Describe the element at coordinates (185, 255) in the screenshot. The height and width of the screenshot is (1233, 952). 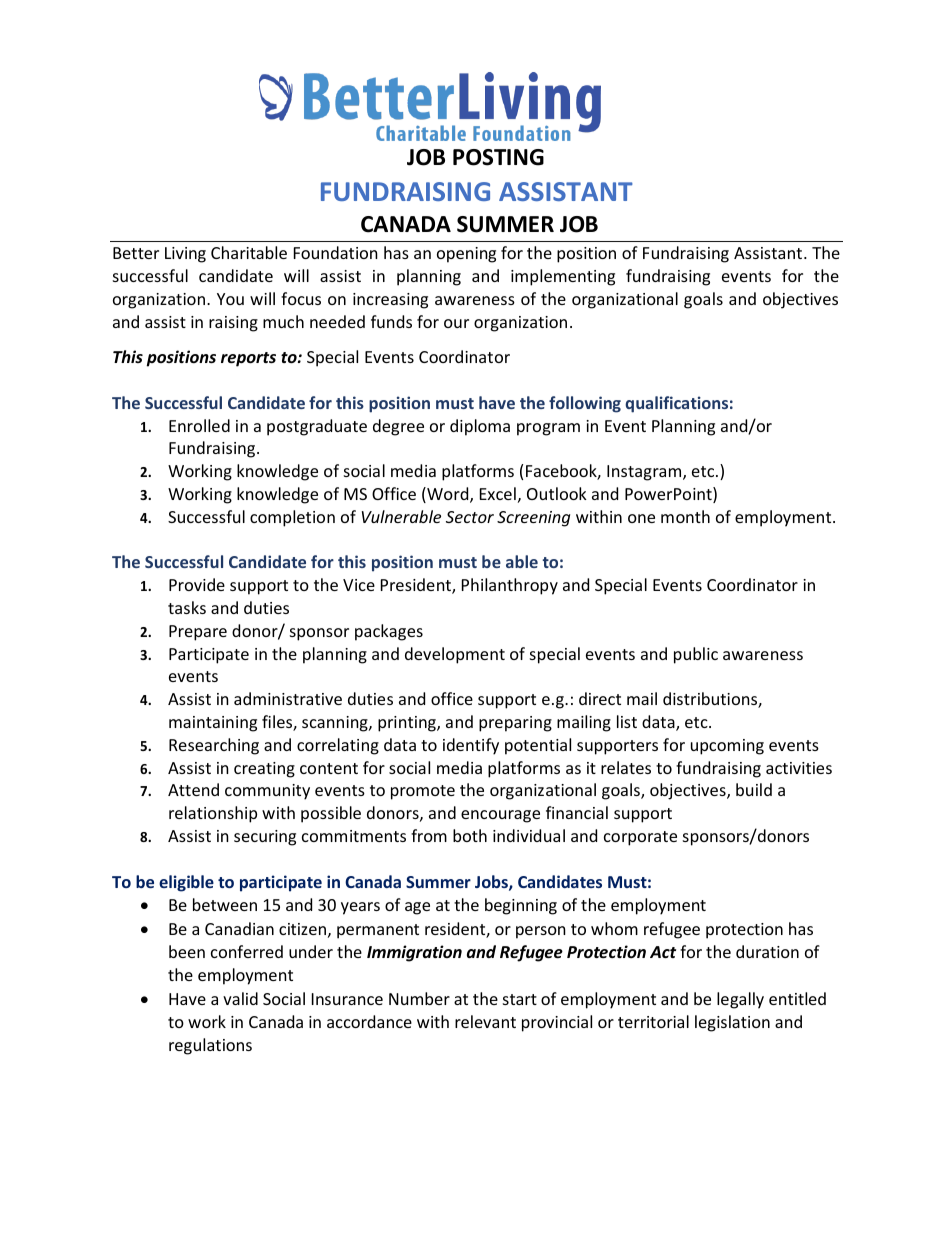
I see `Living` at that location.
